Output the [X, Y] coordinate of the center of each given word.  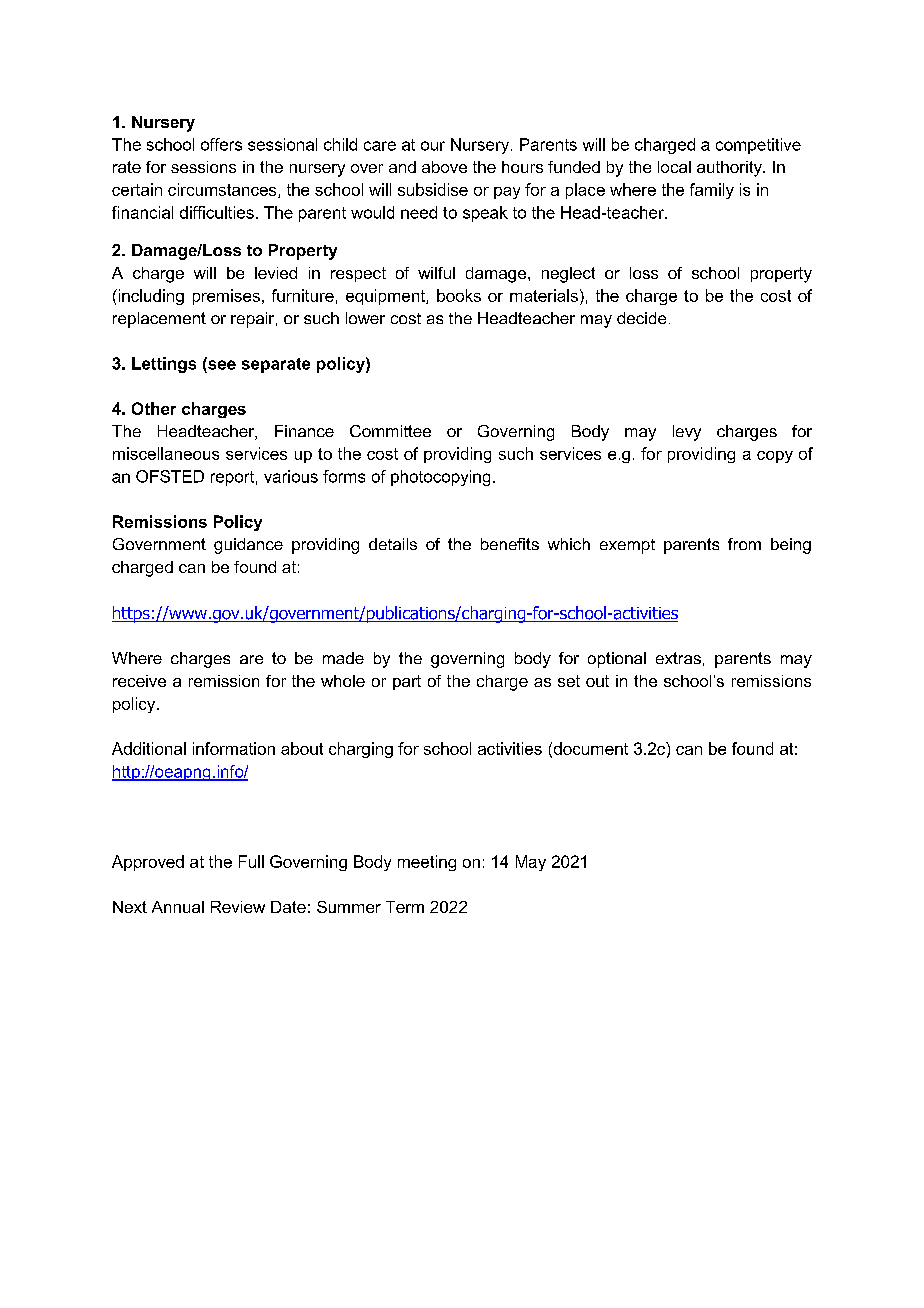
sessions [203, 167]
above [444, 167]
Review [238, 907]
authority [730, 169]
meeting [427, 863]
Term [405, 907]
